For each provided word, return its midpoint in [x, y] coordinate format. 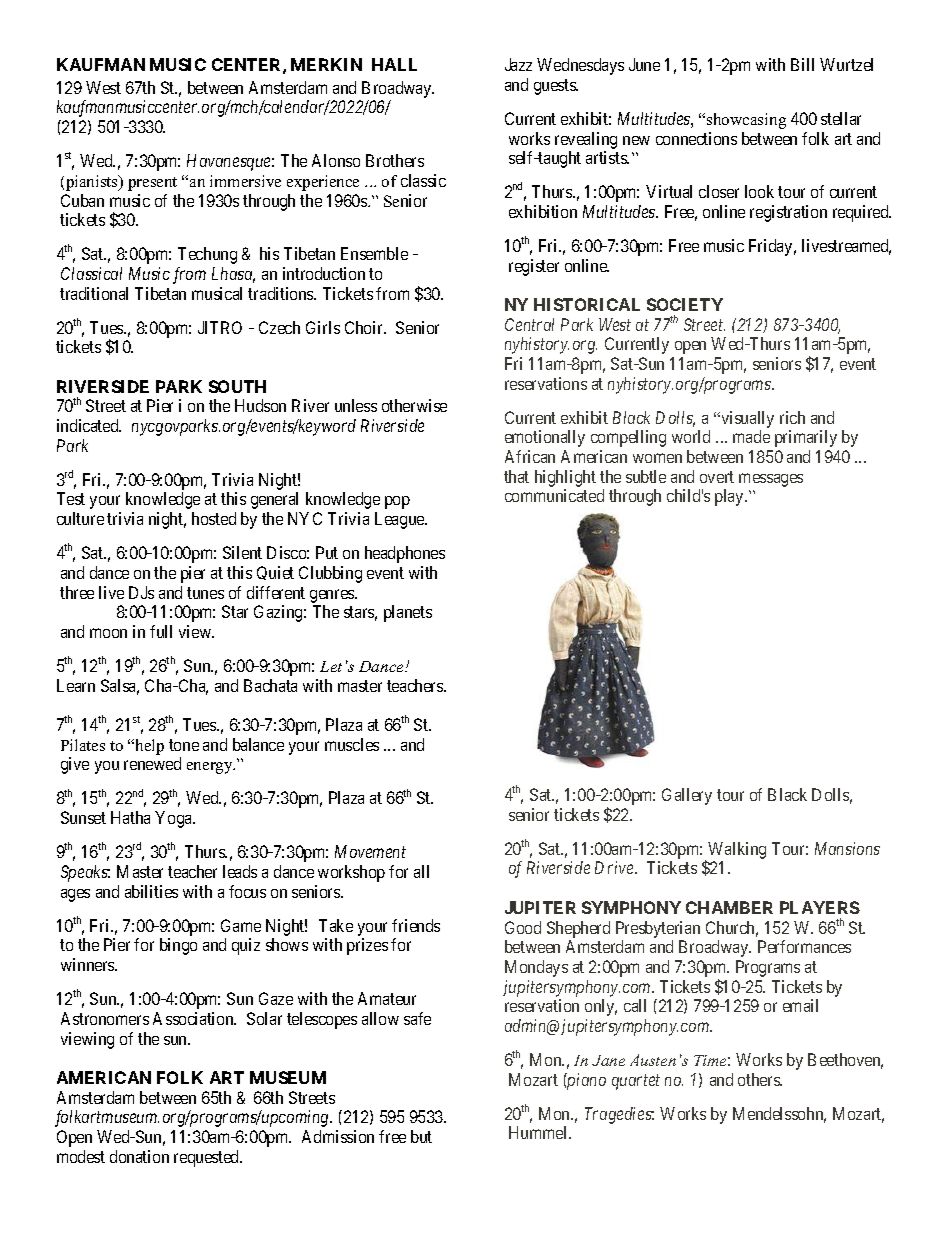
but [421, 1136]
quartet [636, 1082]
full [161, 631]
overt [717, 477]
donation [139, 1156]
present [152, 184]
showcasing [746, 121]
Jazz [518, 64]
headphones [405, 554]
